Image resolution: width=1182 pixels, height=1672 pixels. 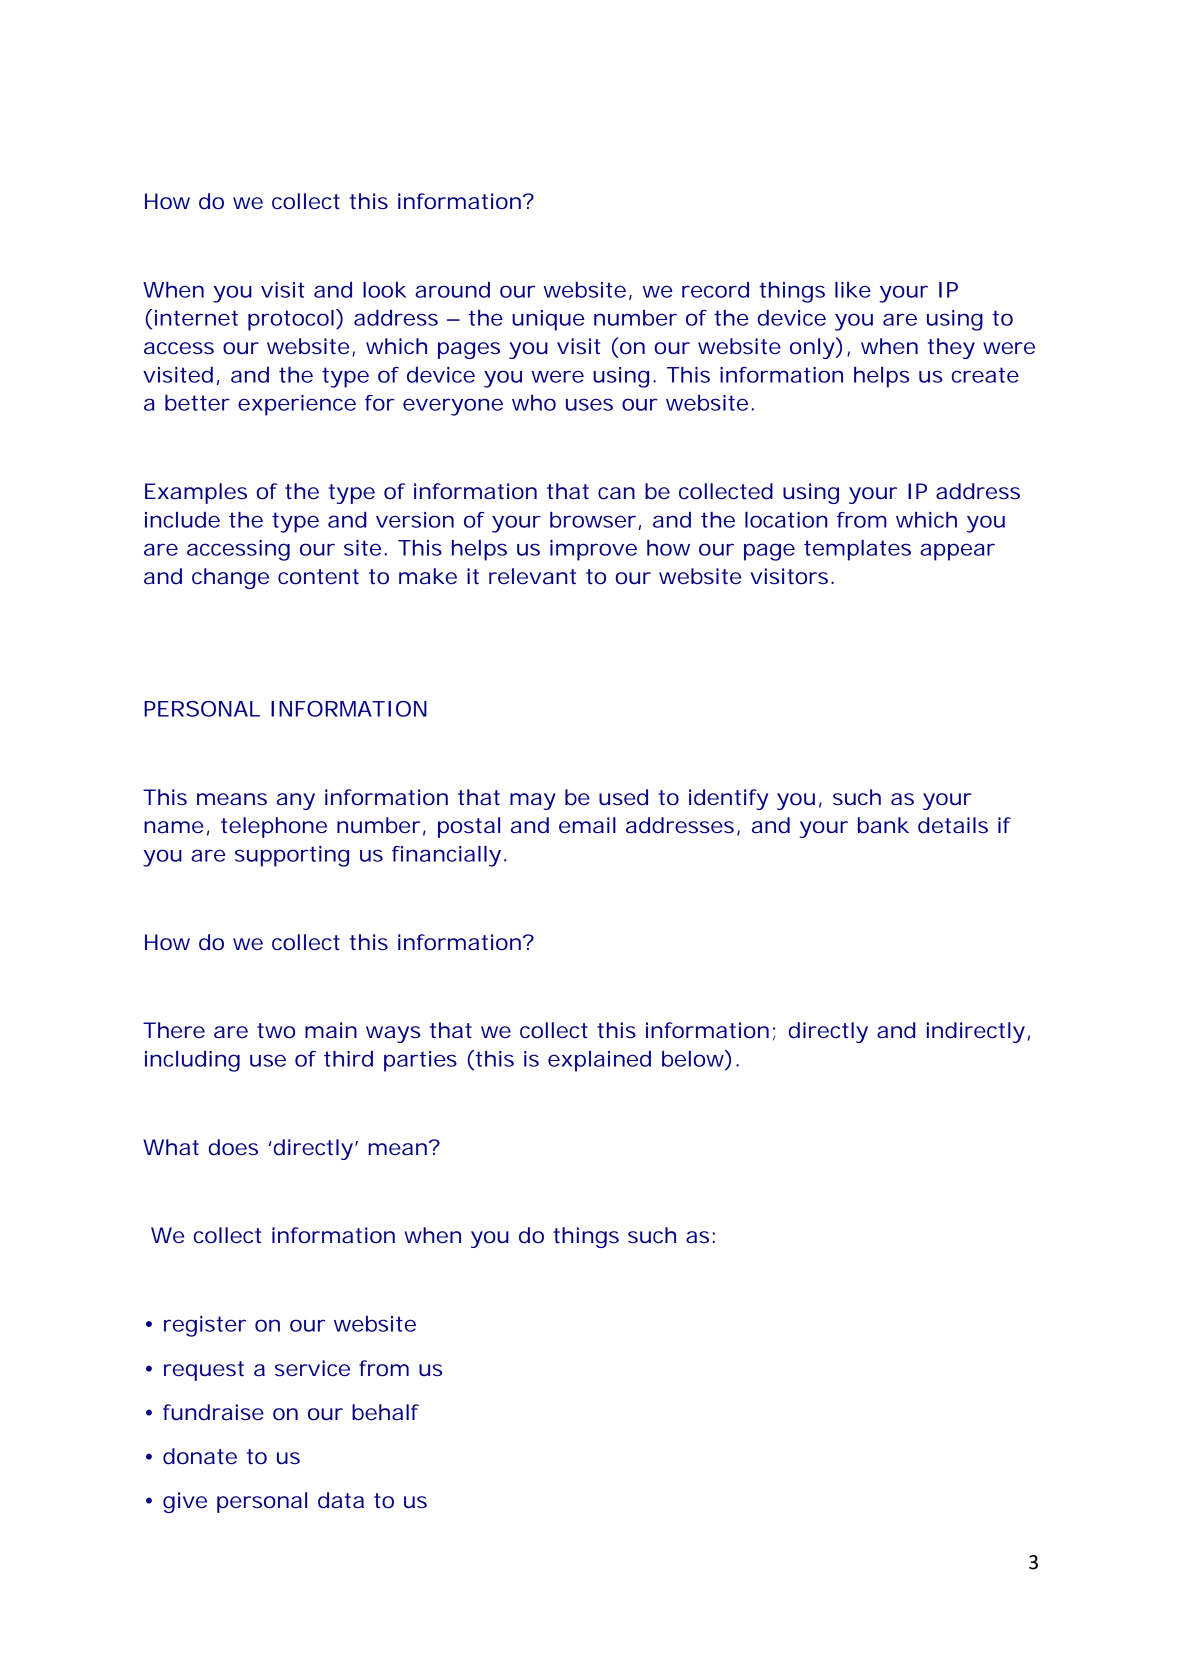 What do you see at coordinates (532, 576) in the screenshot?
I see `relevant` at bounding box center [532, 576].
